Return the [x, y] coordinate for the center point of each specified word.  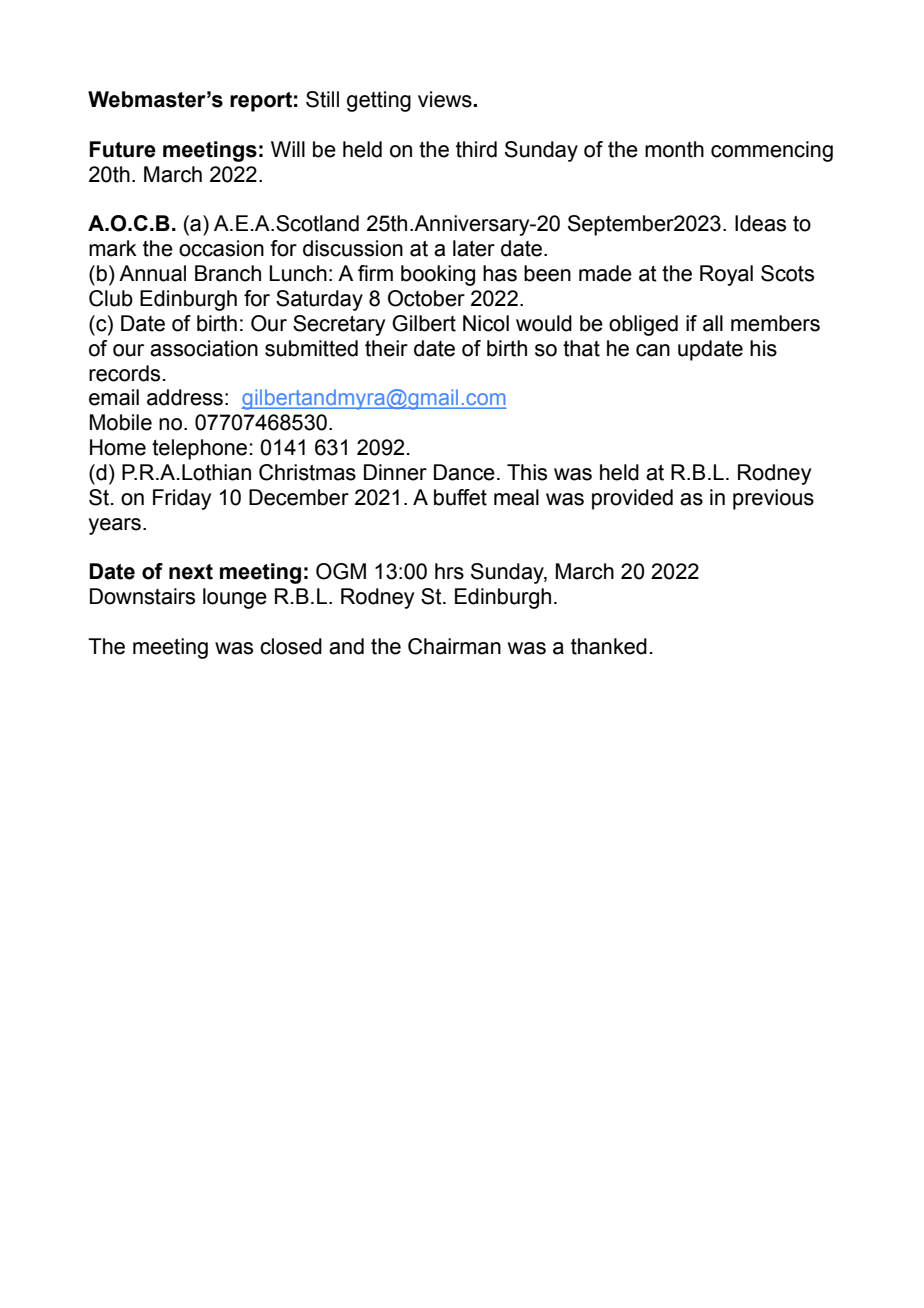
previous [773, 499]
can [653, 350]
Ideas [760, 223]
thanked [609, 646]
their [386, 348]
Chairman [454, 646]
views [446, 99]
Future [123, 149]
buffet [460, 497]
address [185, 397]
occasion [221, 248]
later [474, 248]
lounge [235, 598]
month [674, 149]
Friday [182, 499]
